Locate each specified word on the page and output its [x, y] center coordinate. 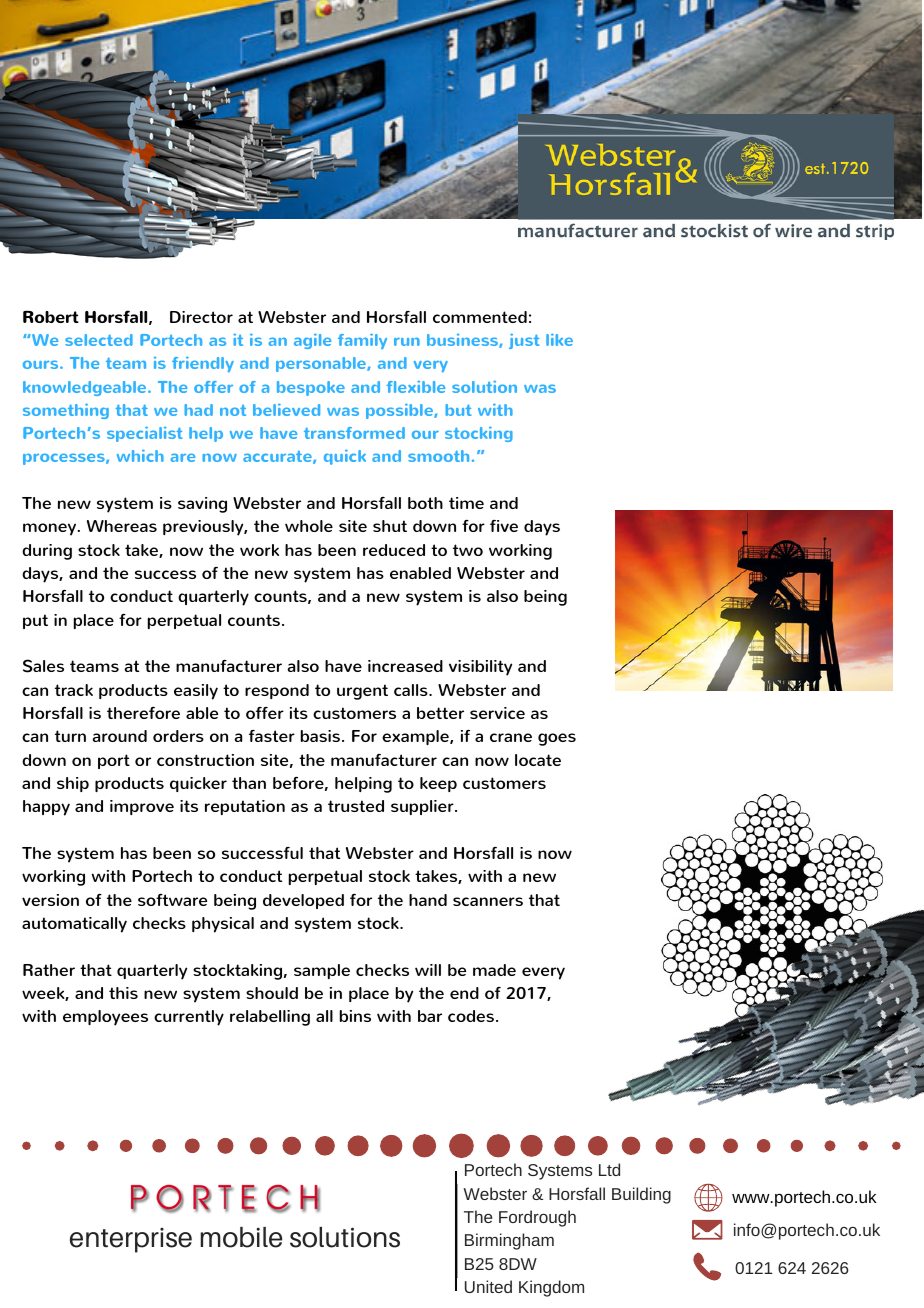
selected [99, 340]
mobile [241, 1237]
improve [142, 807]
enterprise [131, 1240]
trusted [356, 806]
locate [538, 760]
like [559, 340]
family [362, 342]
